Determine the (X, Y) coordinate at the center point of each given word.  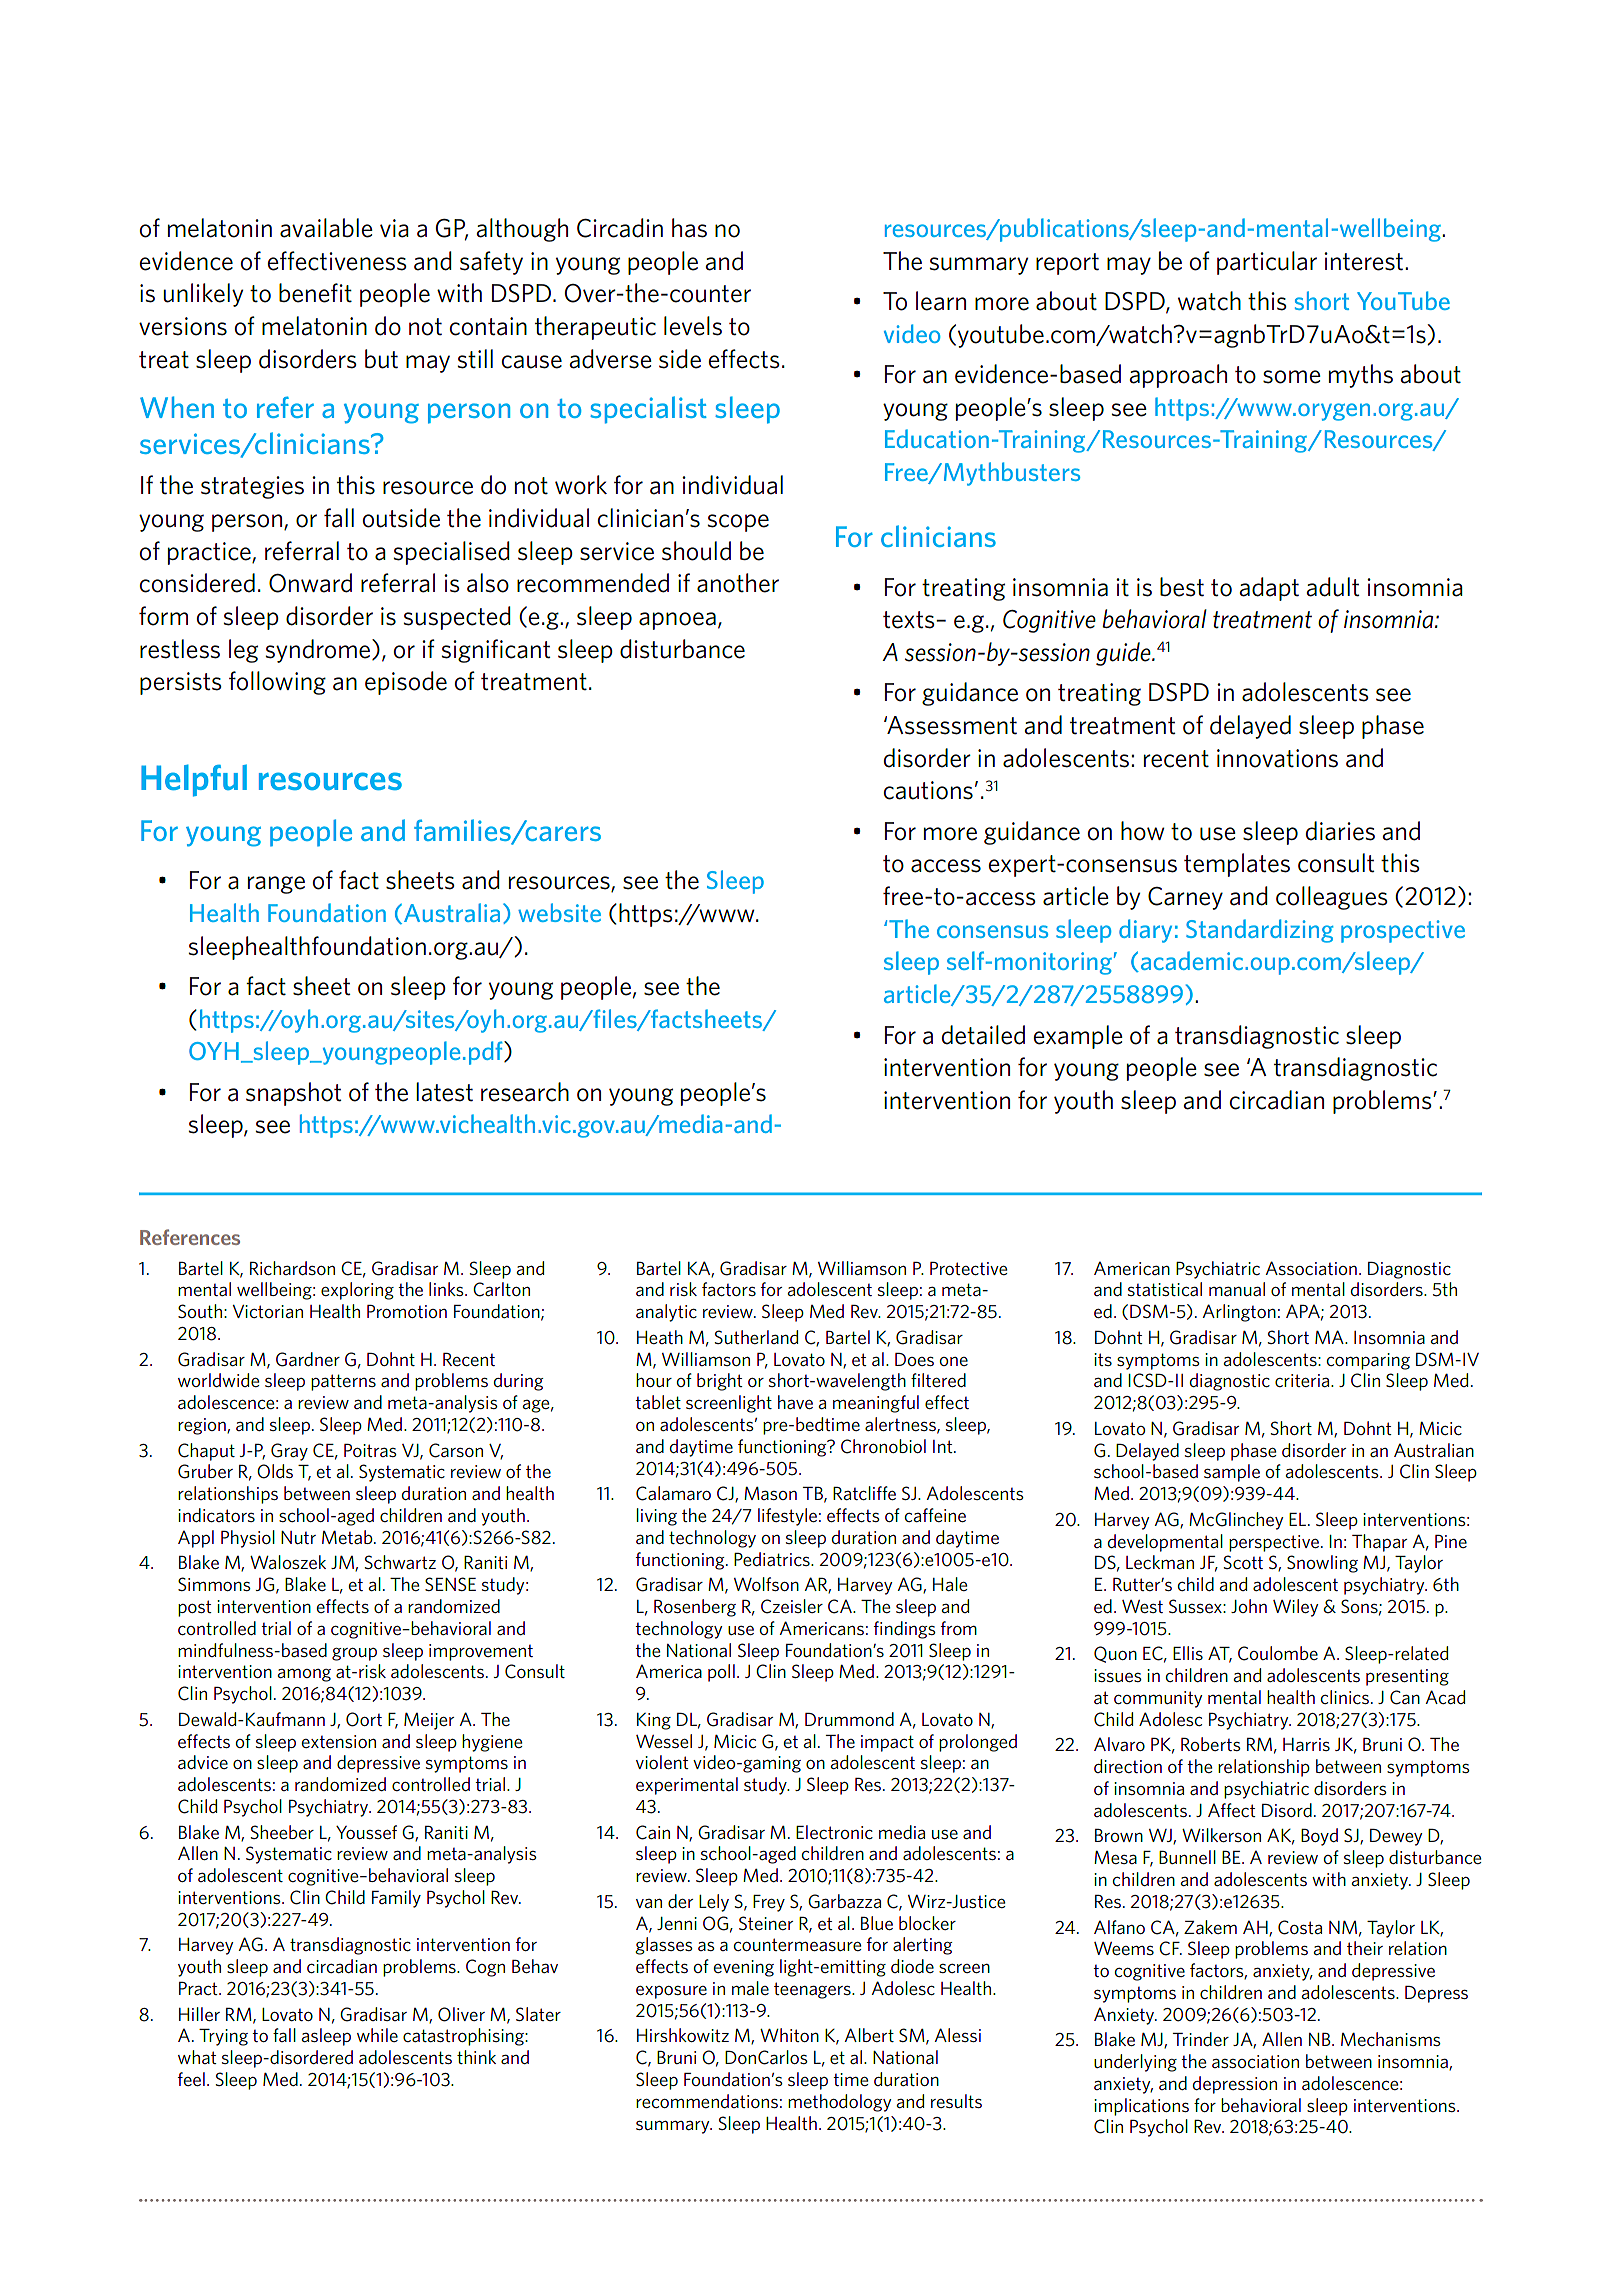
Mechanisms (1391, 2039)
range (276, 885)
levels (693, 326)
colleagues (1332, 898)
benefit (315, 293)
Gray (289, 1452)
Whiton (789, 2035)
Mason (770, 1493)
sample (1232, 1473)
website (559, 912)
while (377, 2035)
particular (1267, 263)
